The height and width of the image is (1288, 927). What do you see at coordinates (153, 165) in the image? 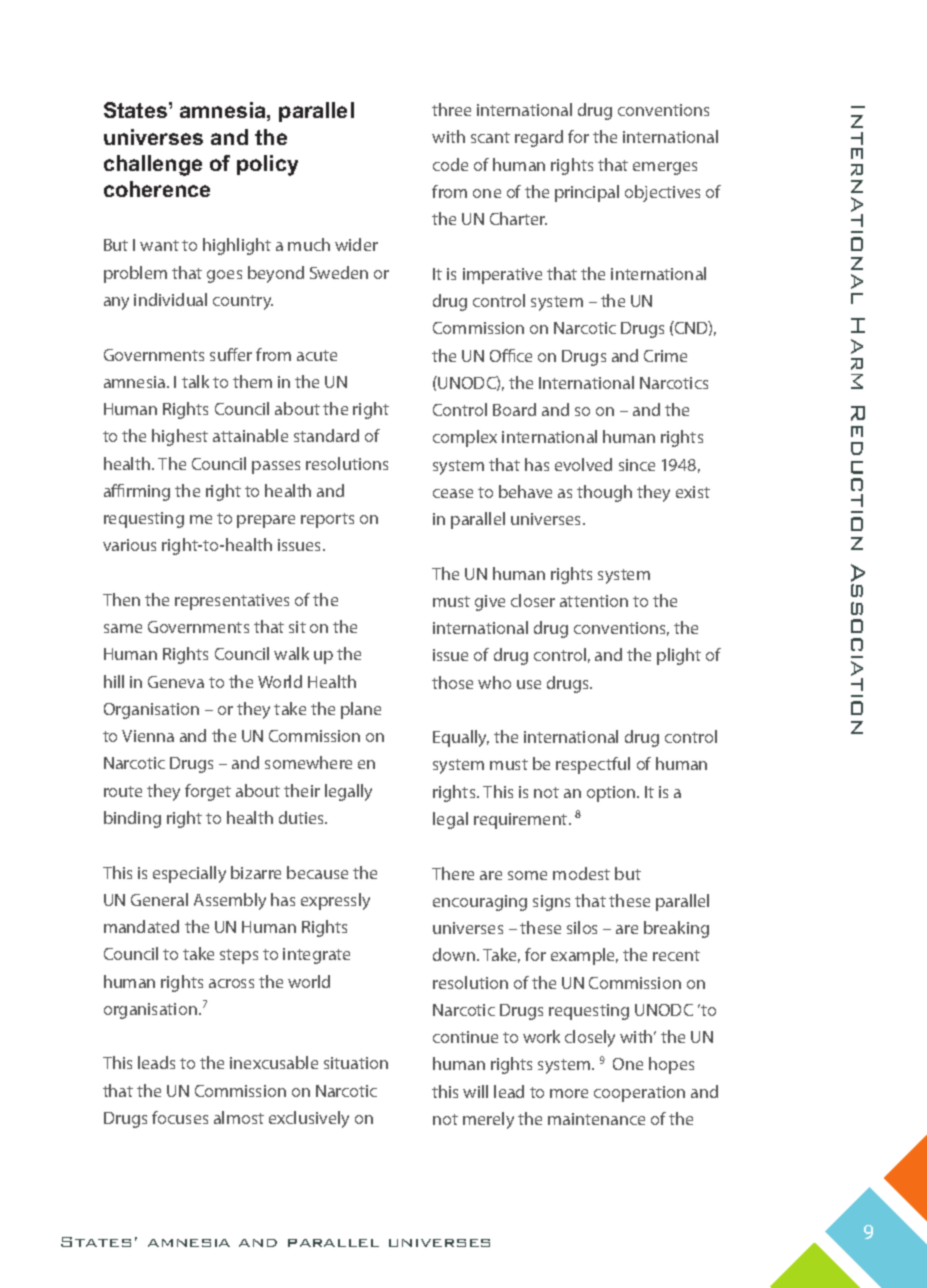
I see `challenge` at bounding box center [153, 165].
